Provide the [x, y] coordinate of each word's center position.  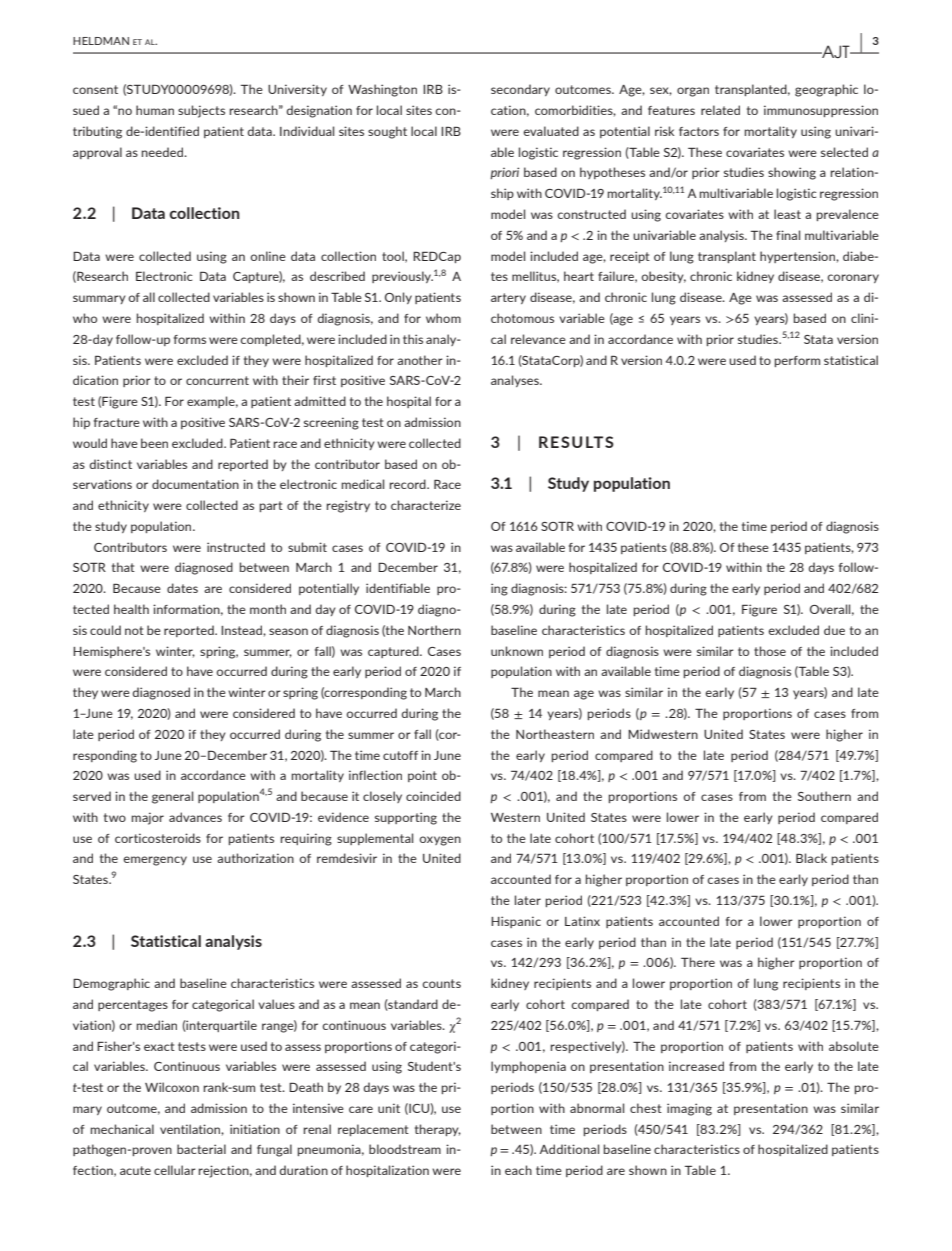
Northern [434, 630]
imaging [689, 1109]
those [770, 651]
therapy [438, 1130]
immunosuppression [821, 111]
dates [182, 588]
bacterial [201, 1149]
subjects [201, 111]
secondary [520, 90]
